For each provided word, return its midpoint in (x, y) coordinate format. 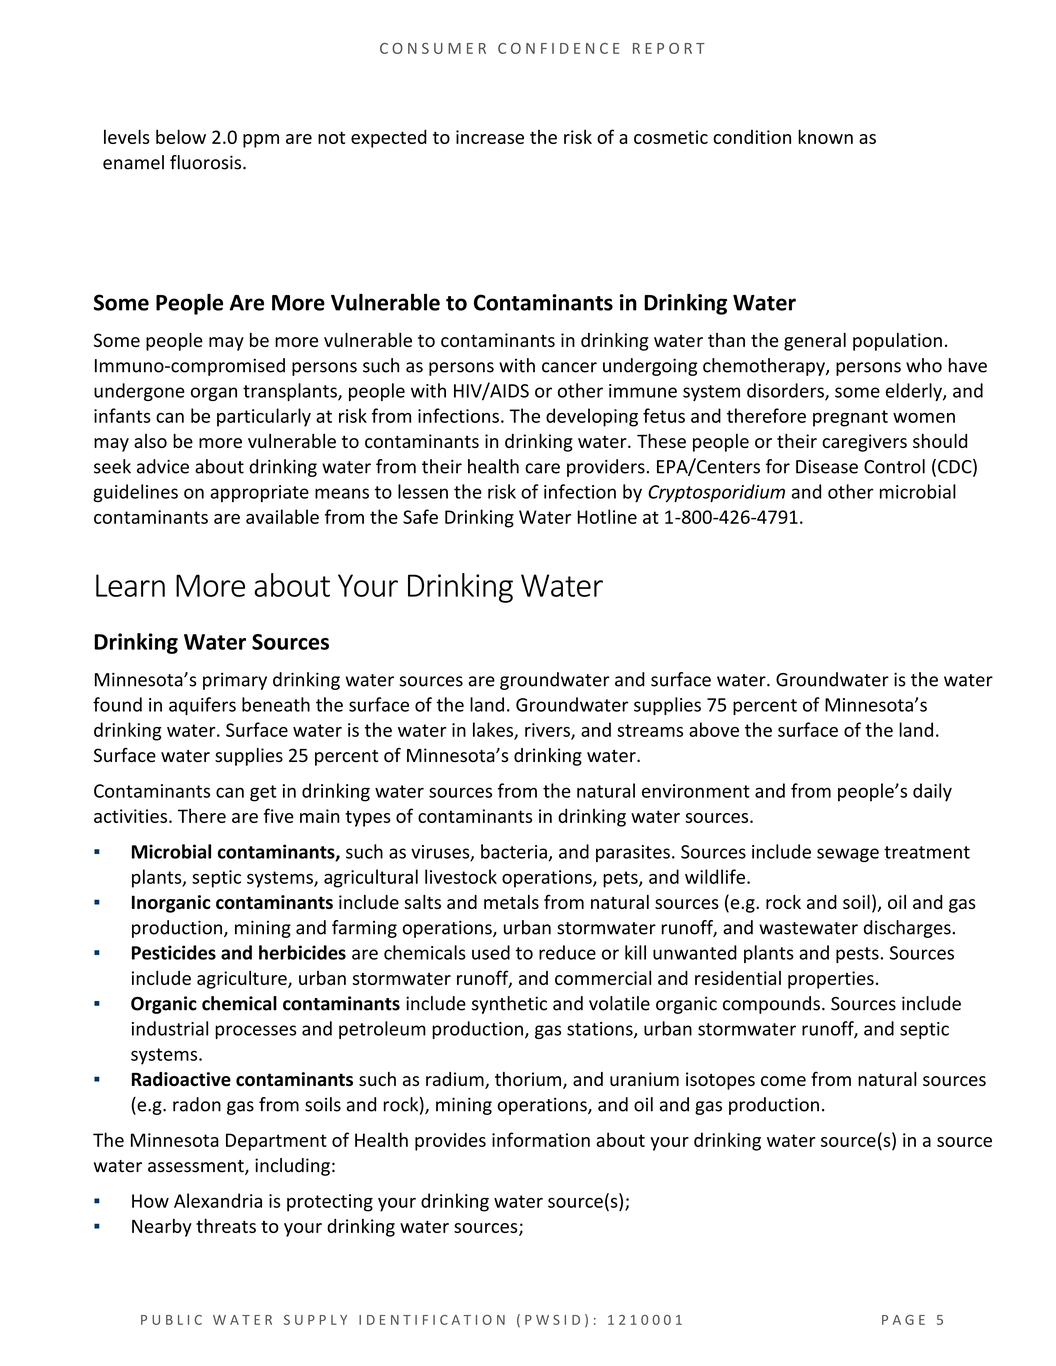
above (714, 729)
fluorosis (207, 162)
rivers (548, 731)
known (825, 136)
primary (235, 681)
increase (490, 137)
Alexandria (218, 1200)
